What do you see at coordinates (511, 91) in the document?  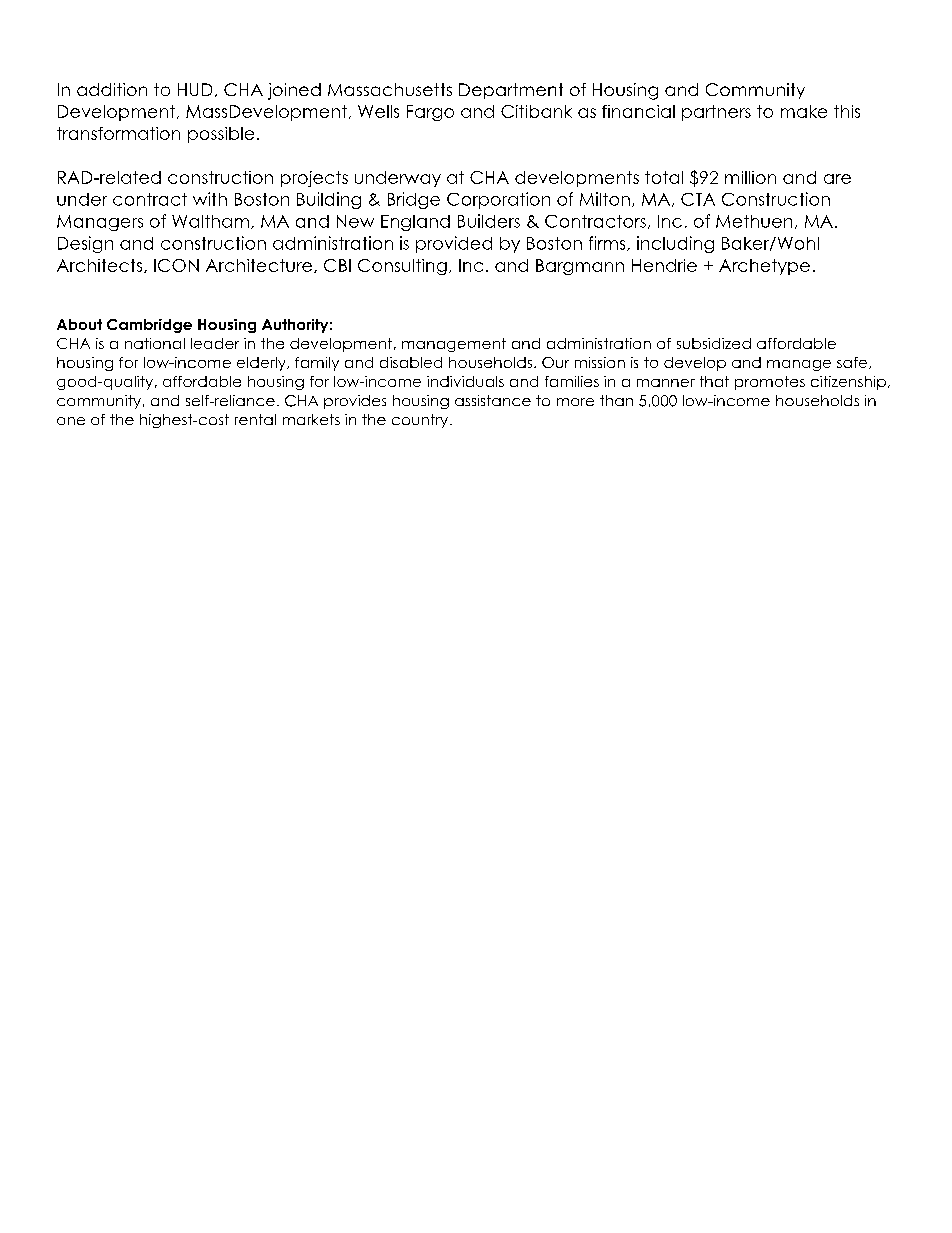 I see `Department` at bounding box center [511, 91].
